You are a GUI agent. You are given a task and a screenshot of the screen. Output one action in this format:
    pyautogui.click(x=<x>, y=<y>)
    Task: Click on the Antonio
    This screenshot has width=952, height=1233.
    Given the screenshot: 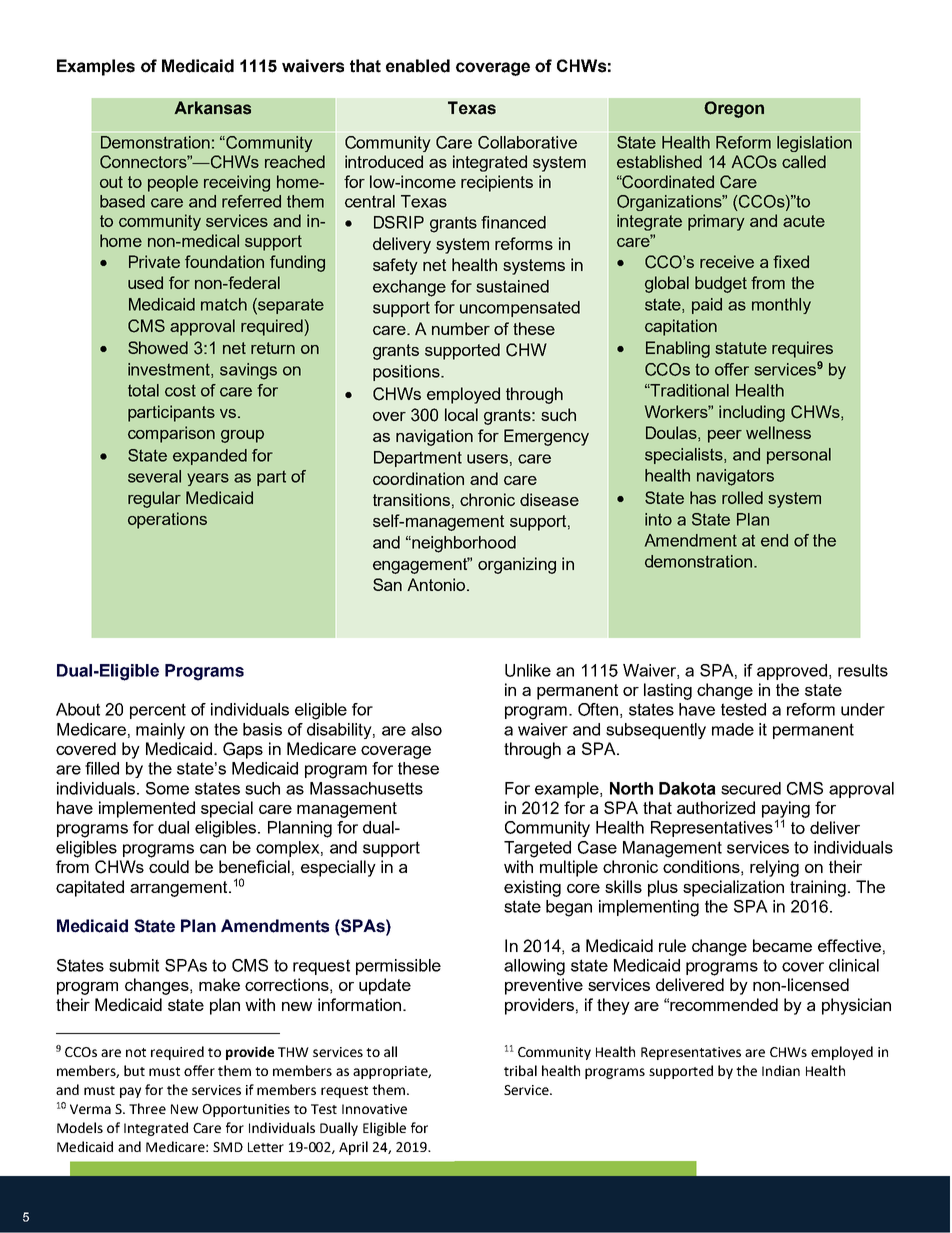 What is the action you would take?
    pyautogui.click(x=437, y=584)
